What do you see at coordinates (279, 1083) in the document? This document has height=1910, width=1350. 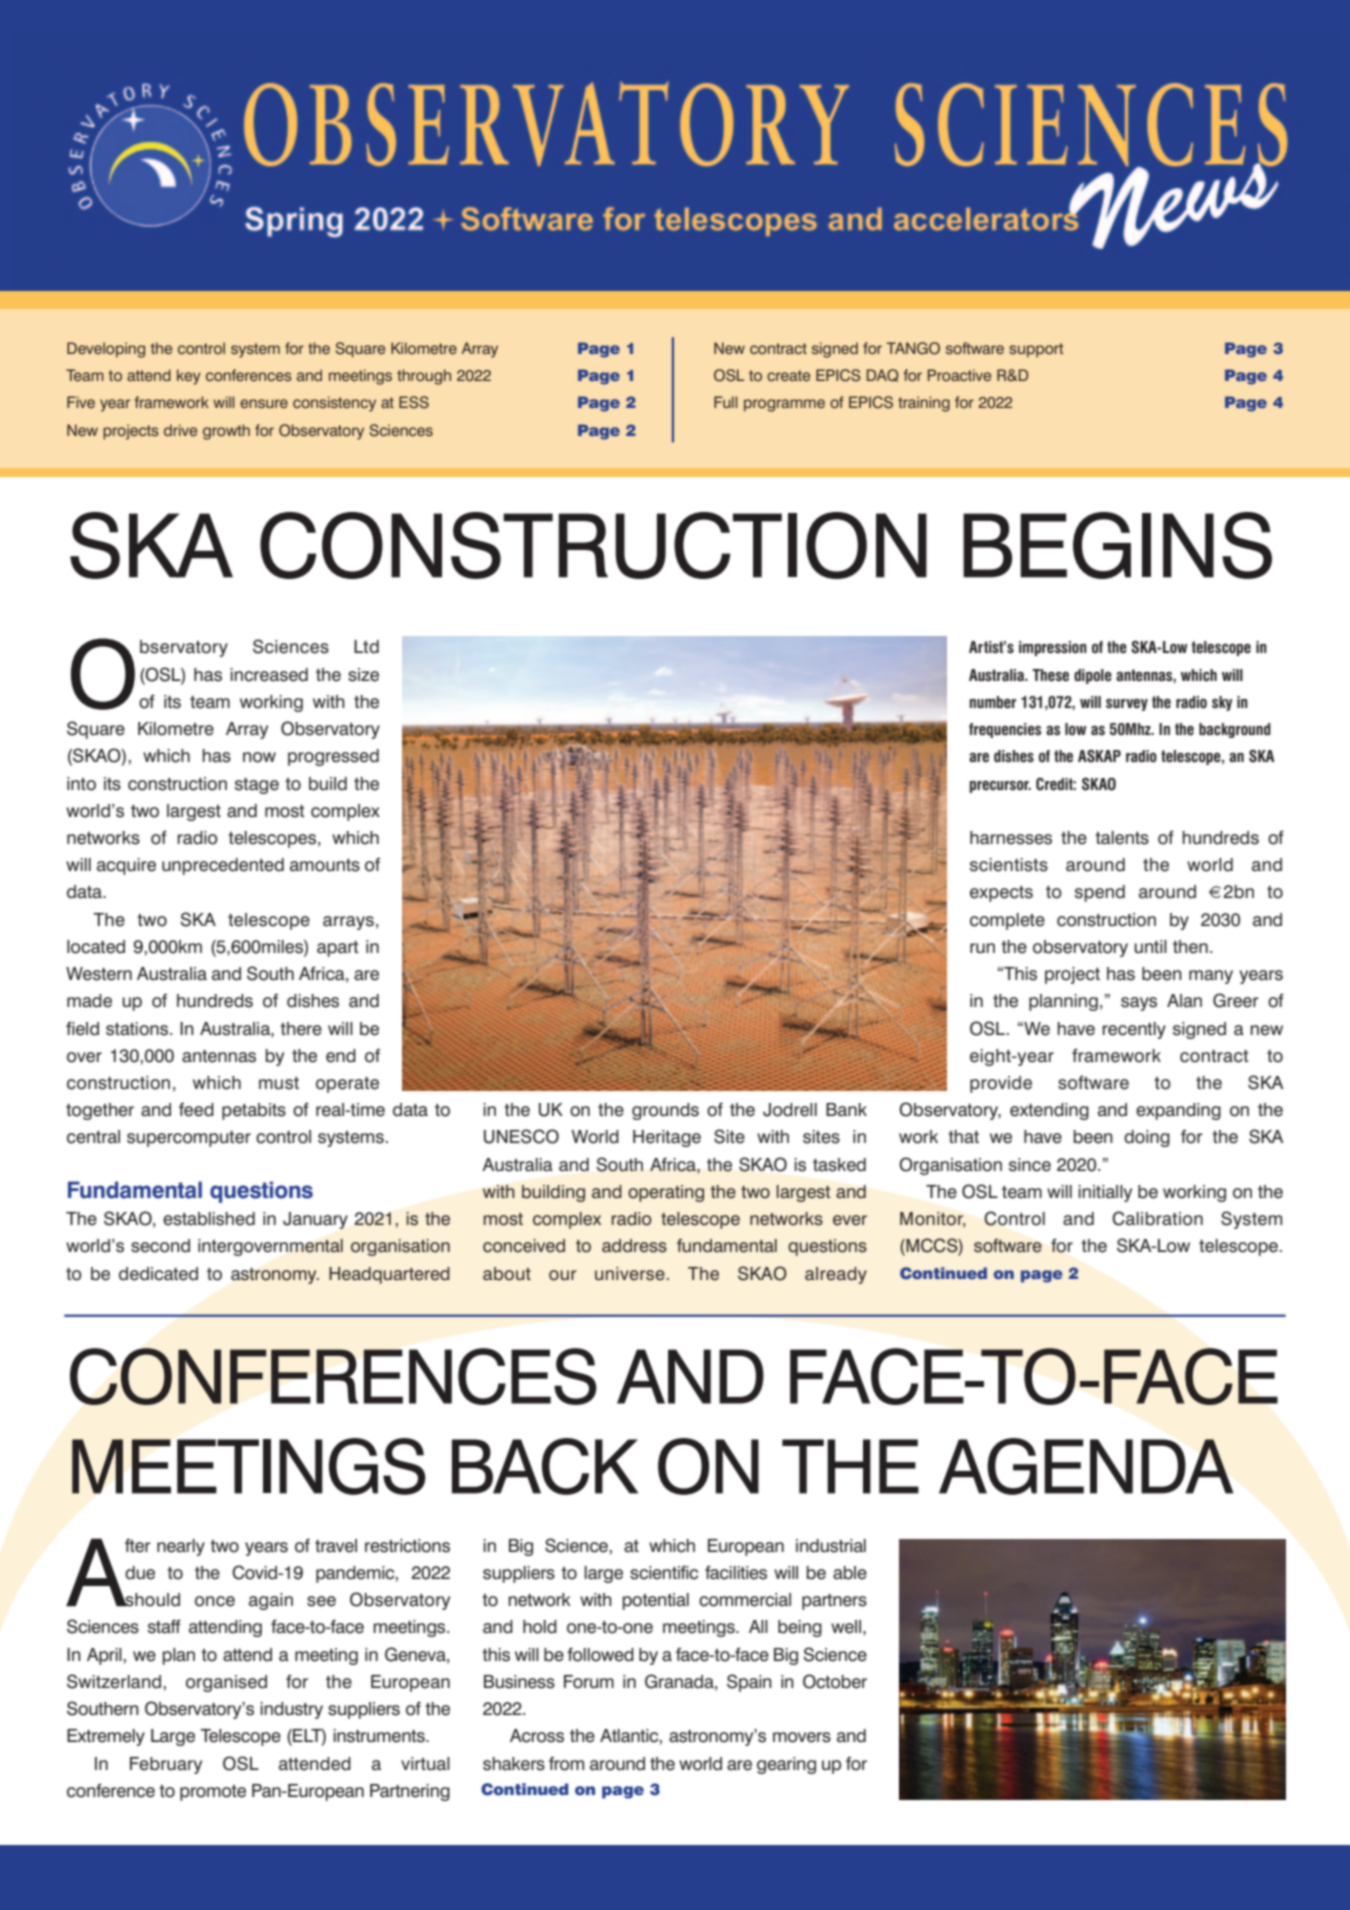 I see `must` at bounding box center [279, 1083].
